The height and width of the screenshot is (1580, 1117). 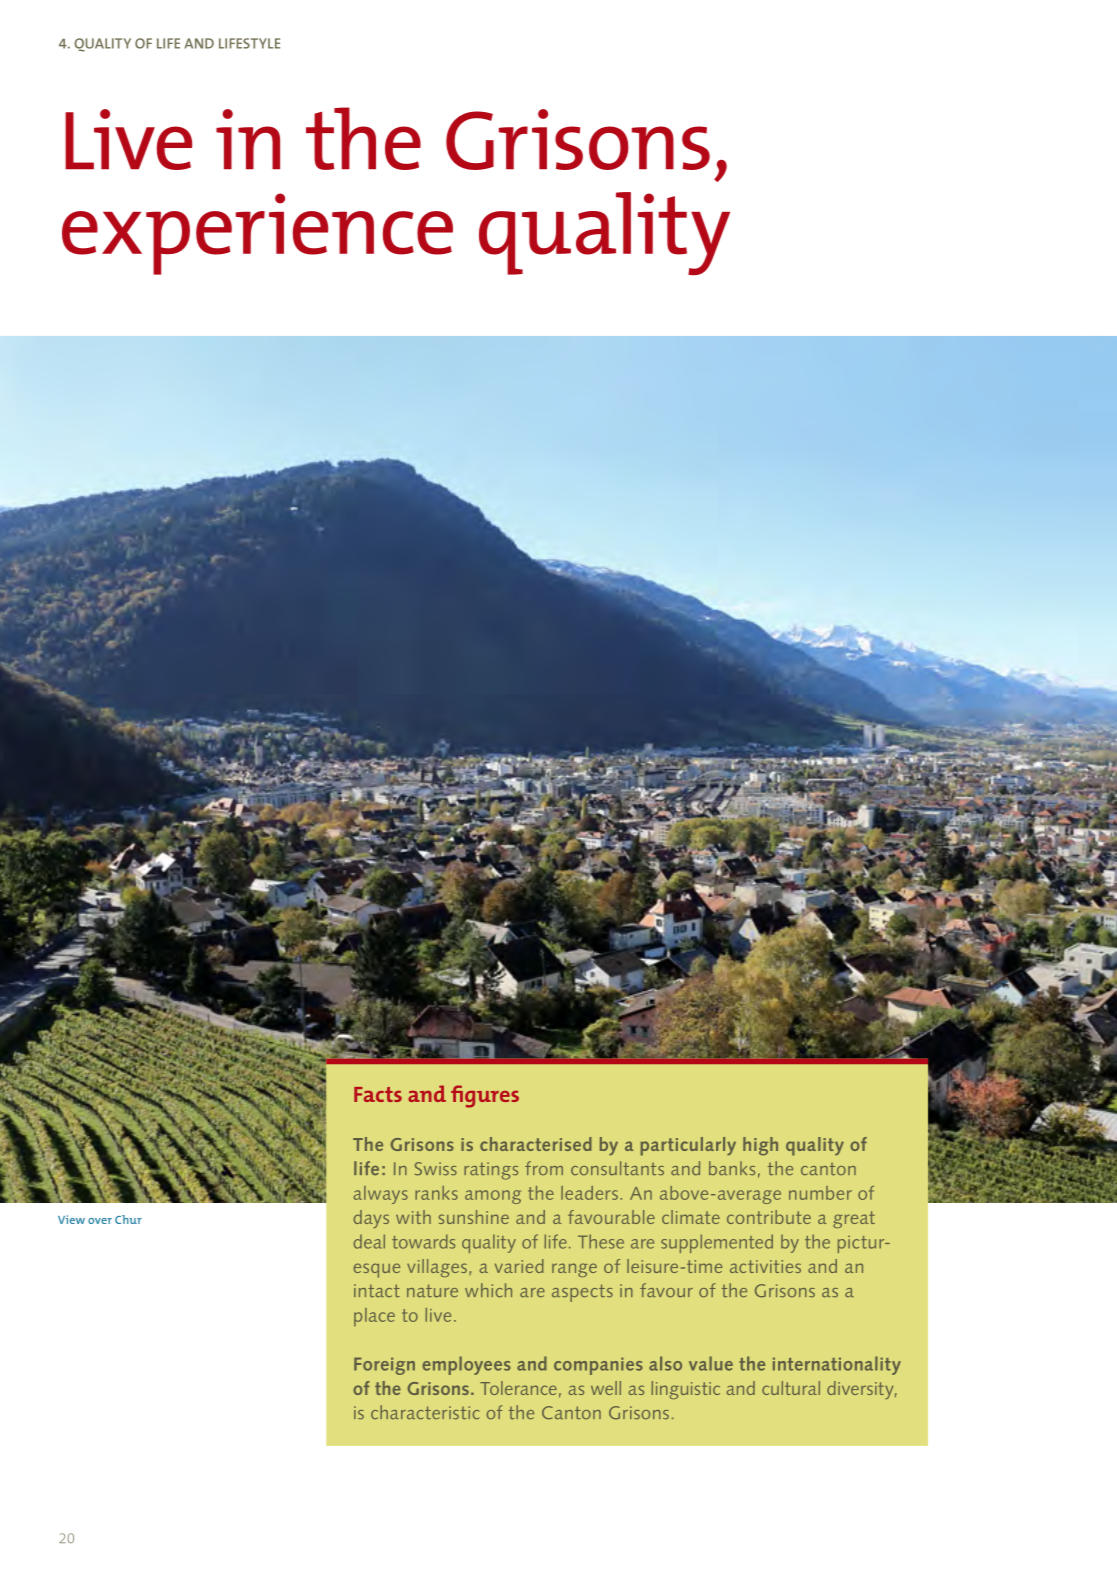 I want to click on Foreign, so click(x=384, y=1366).
